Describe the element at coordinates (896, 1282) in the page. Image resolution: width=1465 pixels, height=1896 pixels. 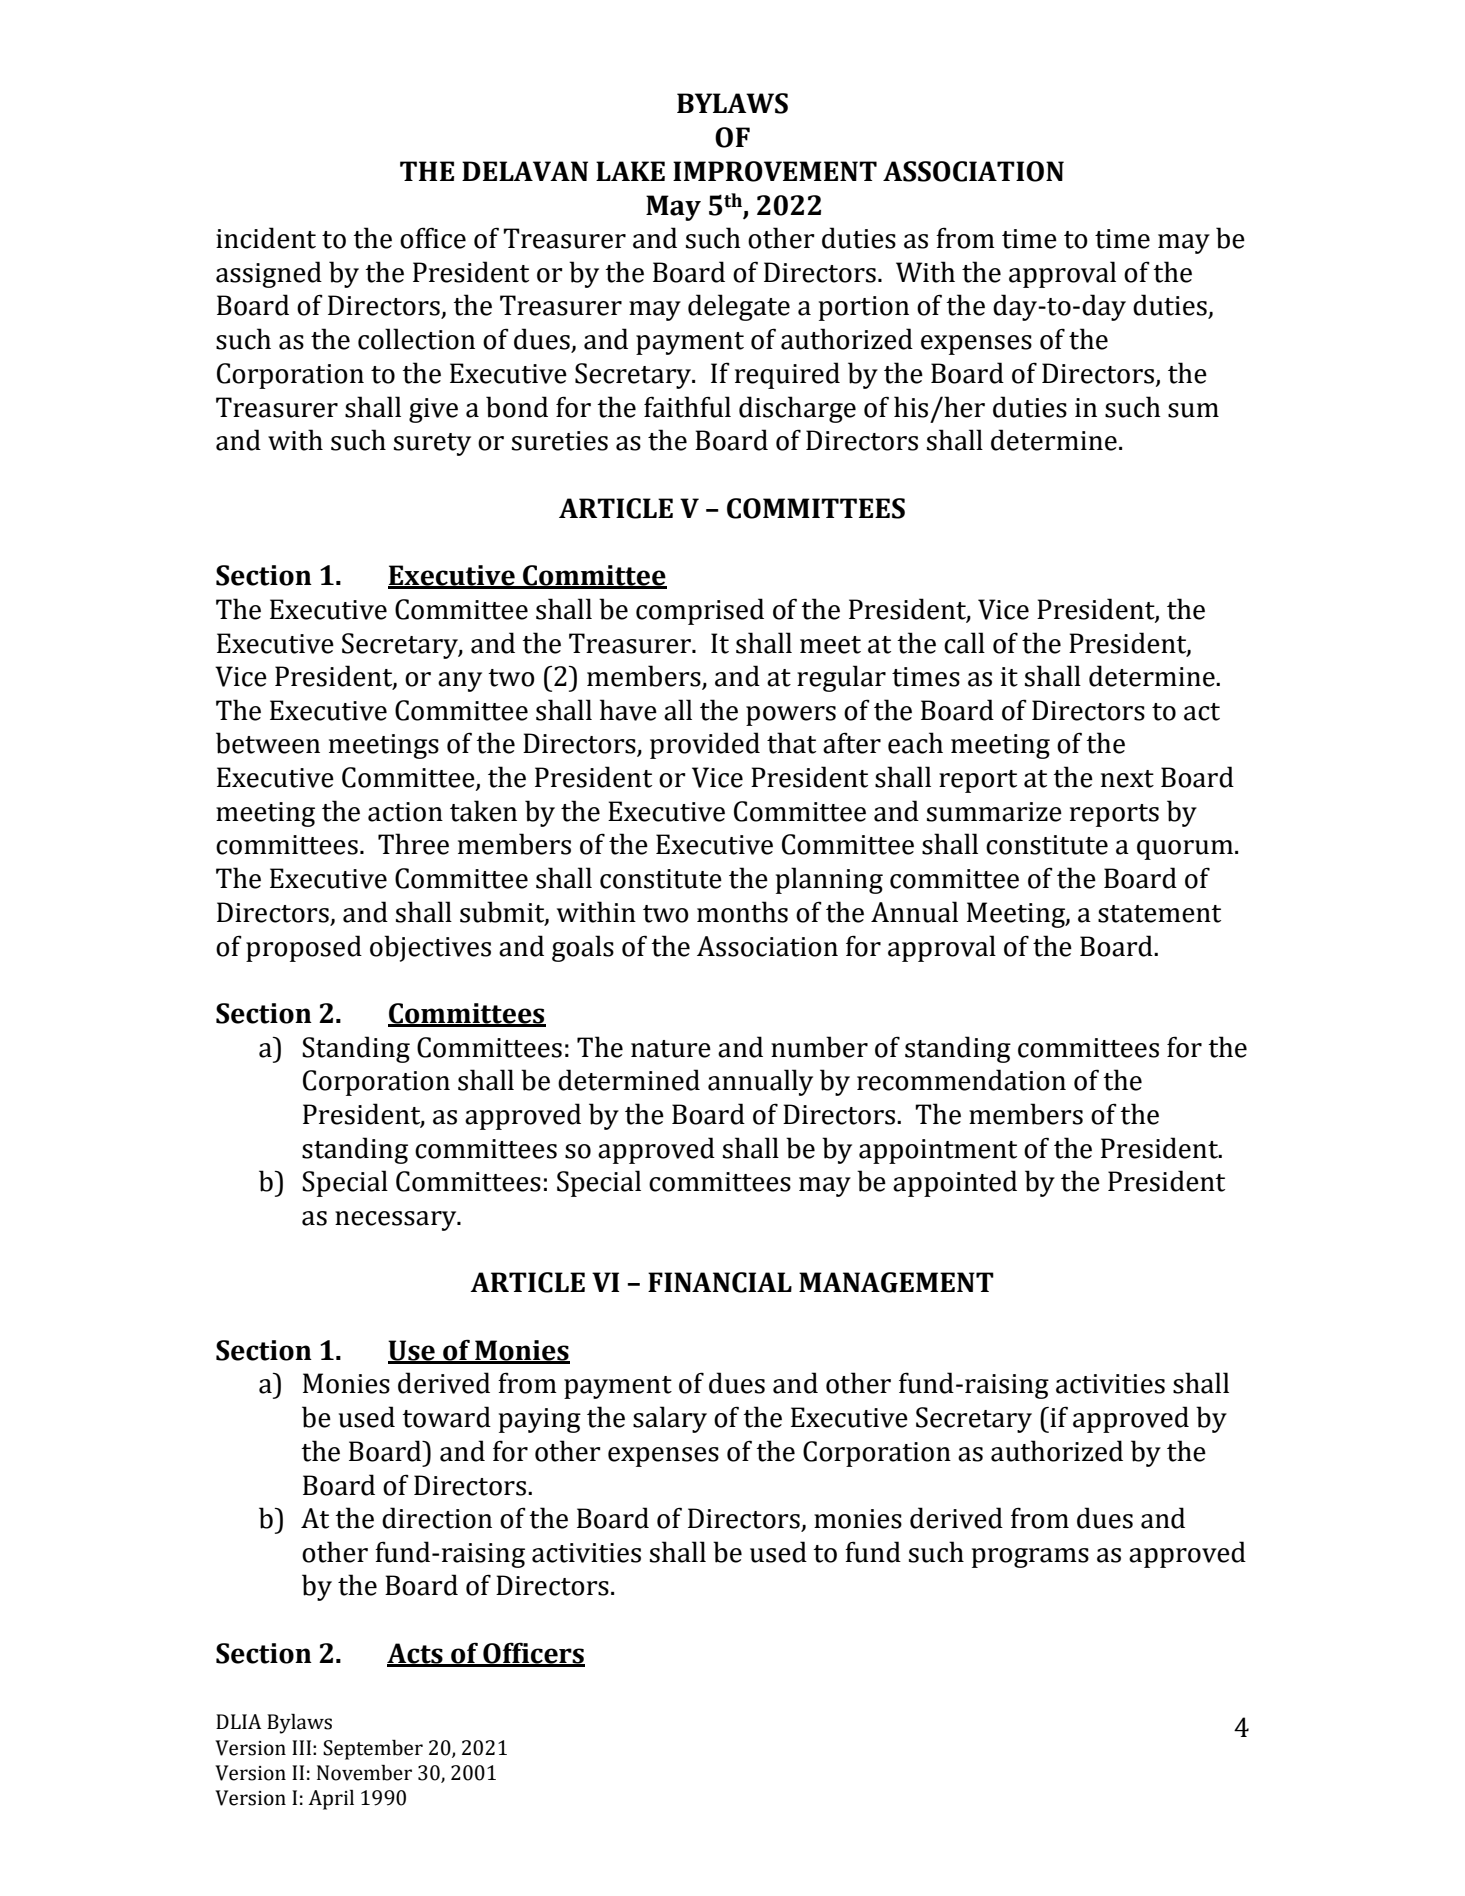
I see `MANAGEMENT` at that location.
